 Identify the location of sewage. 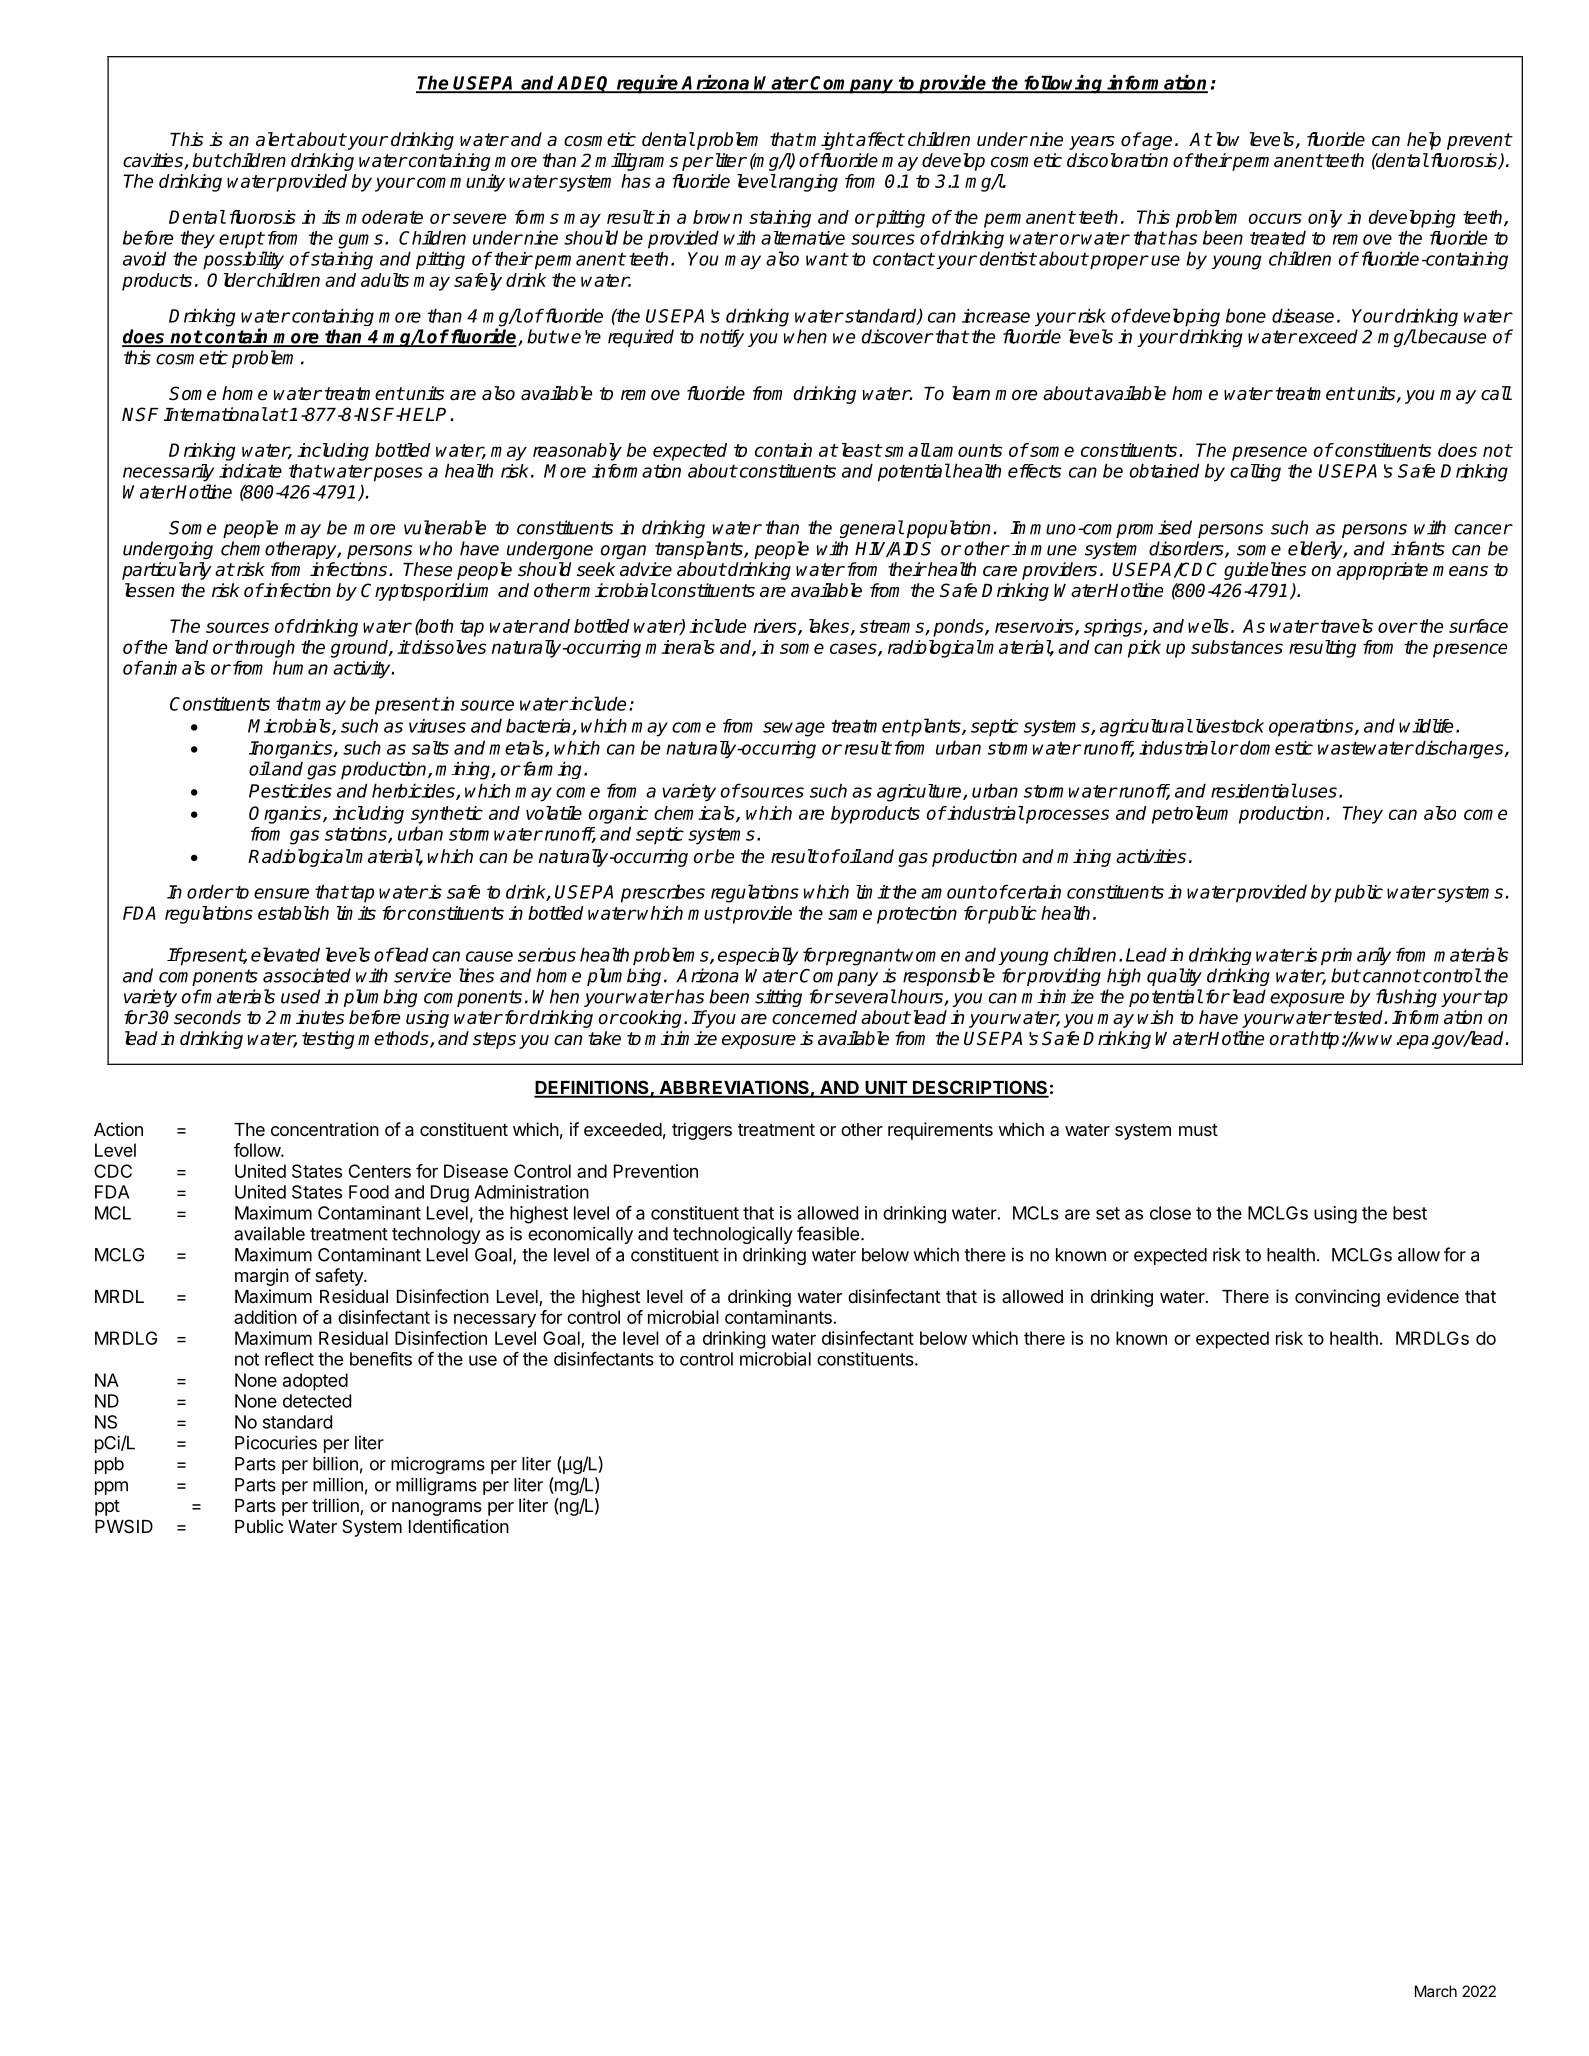
(794, 729).
